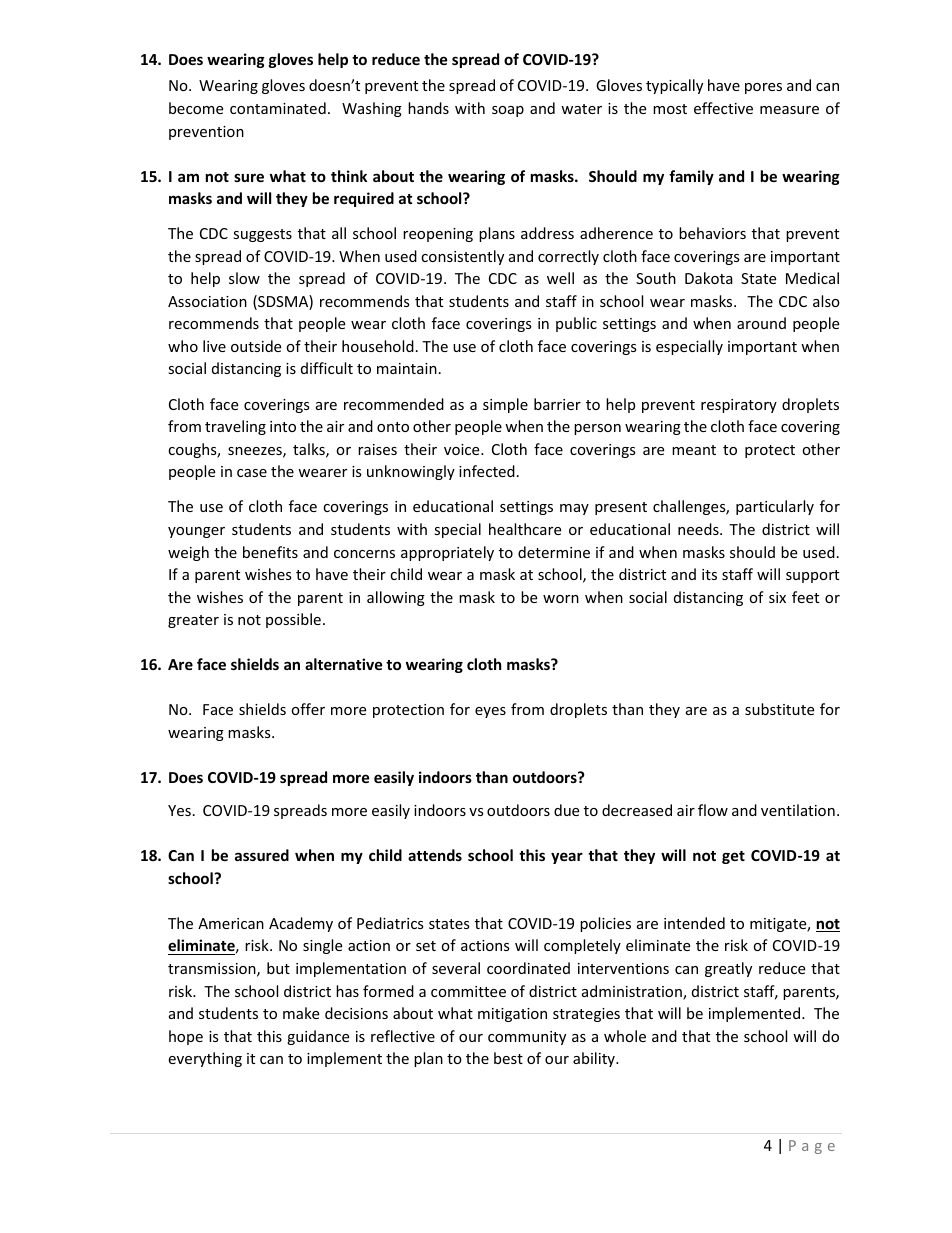 The height and width of the document is (1233, 952). I want to click on soap, so click(508, 111).
